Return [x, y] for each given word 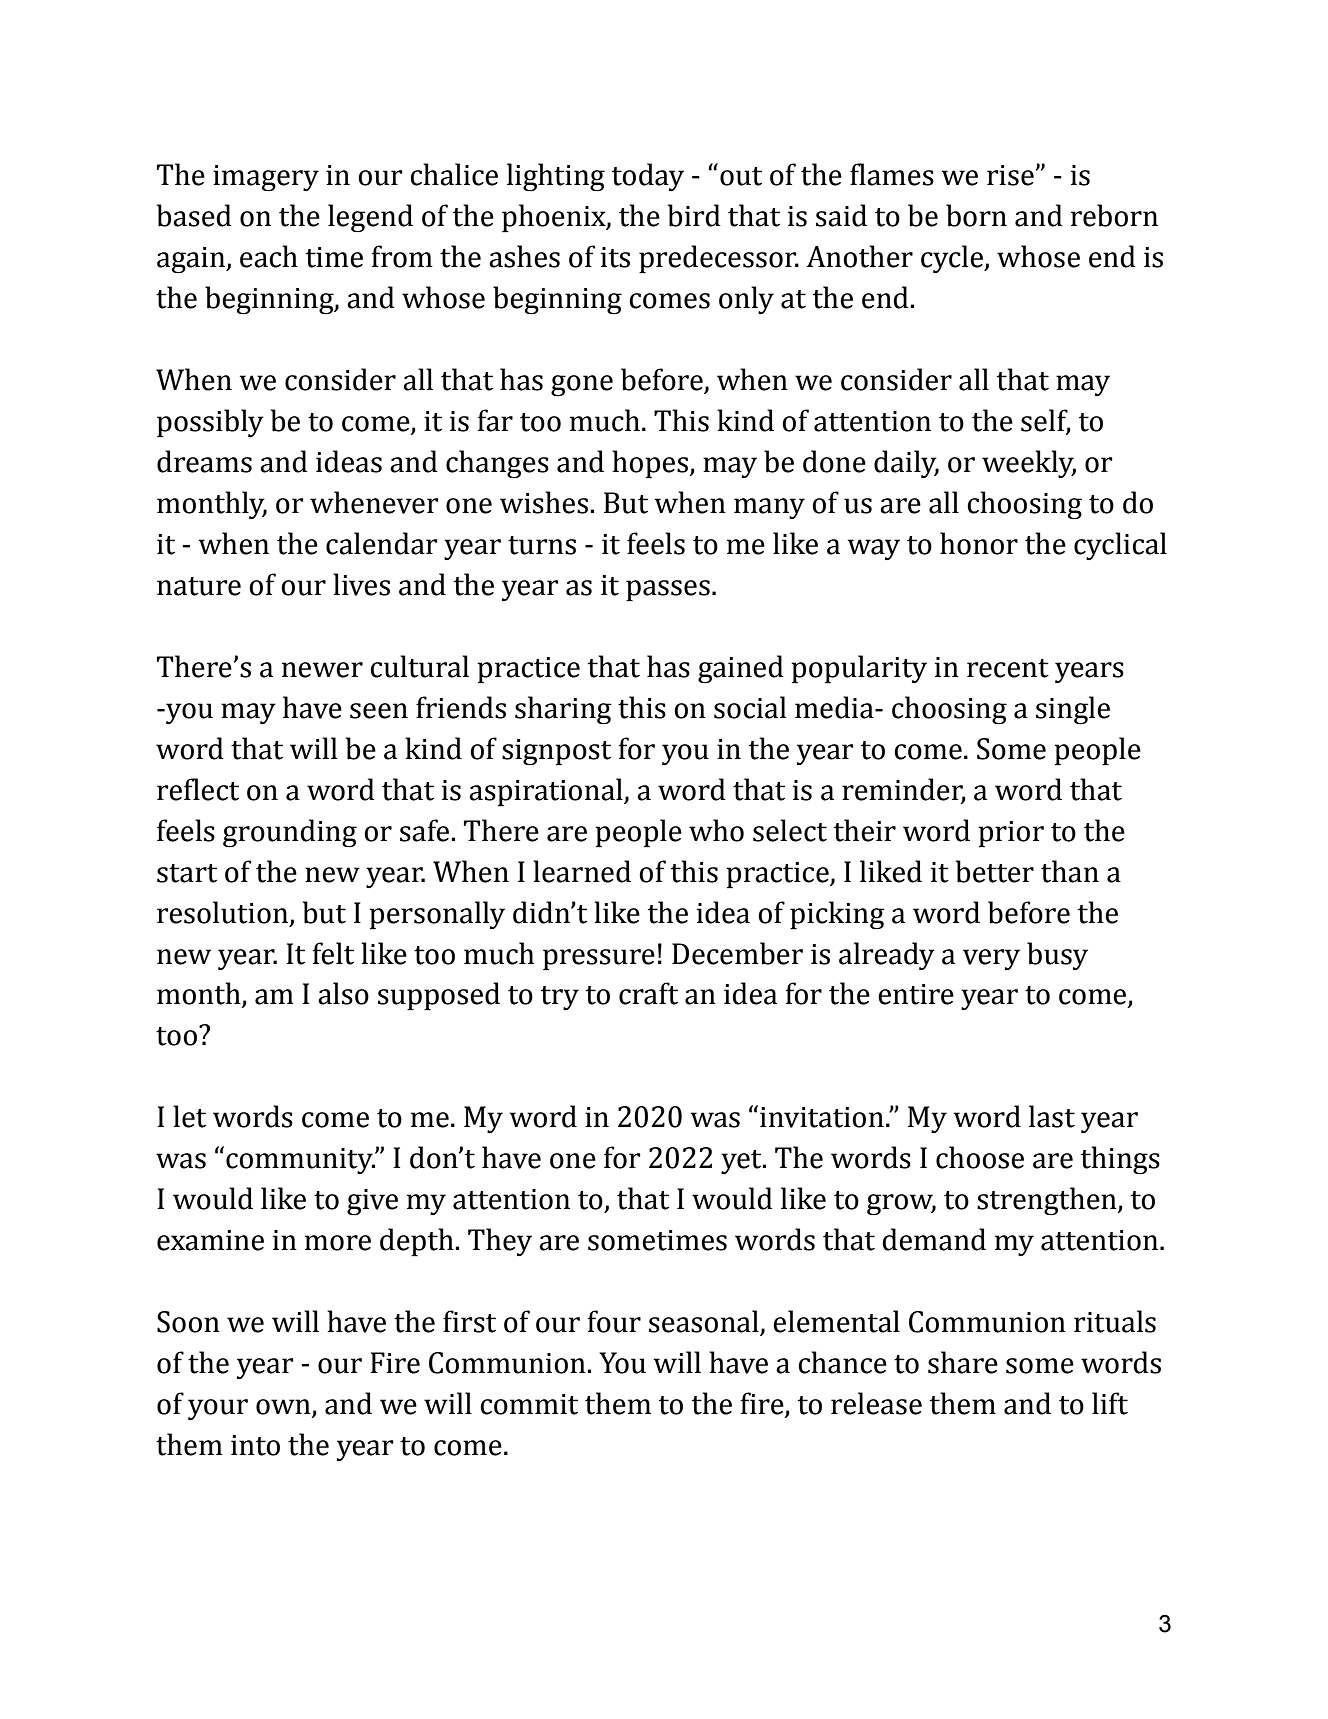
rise [1010, 175]
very [991, 959]
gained [741, 669]
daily [906, 464]
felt [333, 953]
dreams [204, 461]
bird [694, 215]
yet [742, 1162]
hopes [651, 464]
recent [1008, 668]
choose [980, 1157]
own [284, 1408]
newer [322, 670]
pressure [599, 960]
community [300, 1161]
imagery [266, 178]
